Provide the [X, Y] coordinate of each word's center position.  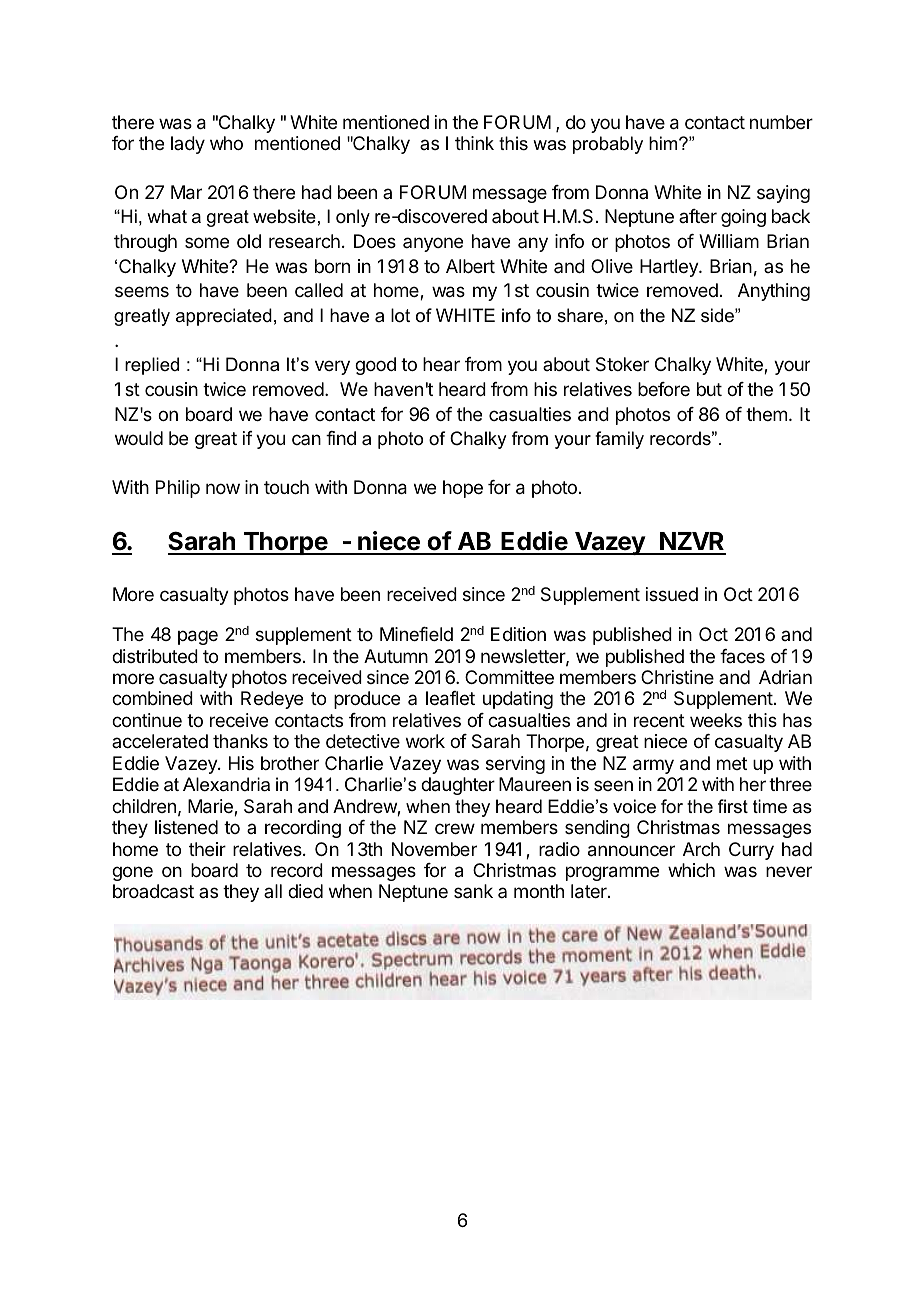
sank [473, 891]
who [226, 143]
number [781, 122]
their [207, 849]
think [474, 143]
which [691, 870]
